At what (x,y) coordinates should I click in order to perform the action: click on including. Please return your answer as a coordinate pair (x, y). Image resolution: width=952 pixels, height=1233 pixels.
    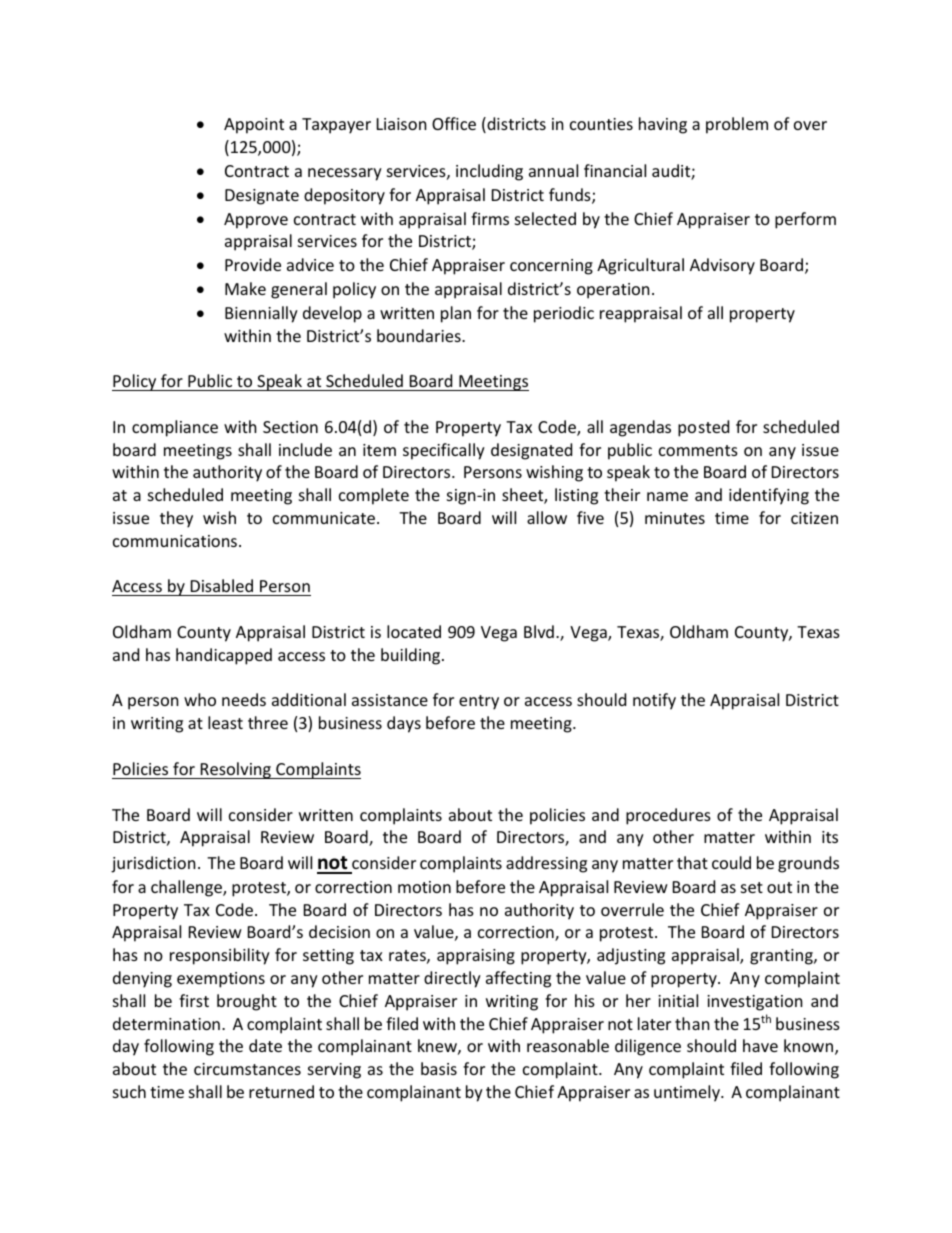
    Looking at the image, I should click on (489, 172).
